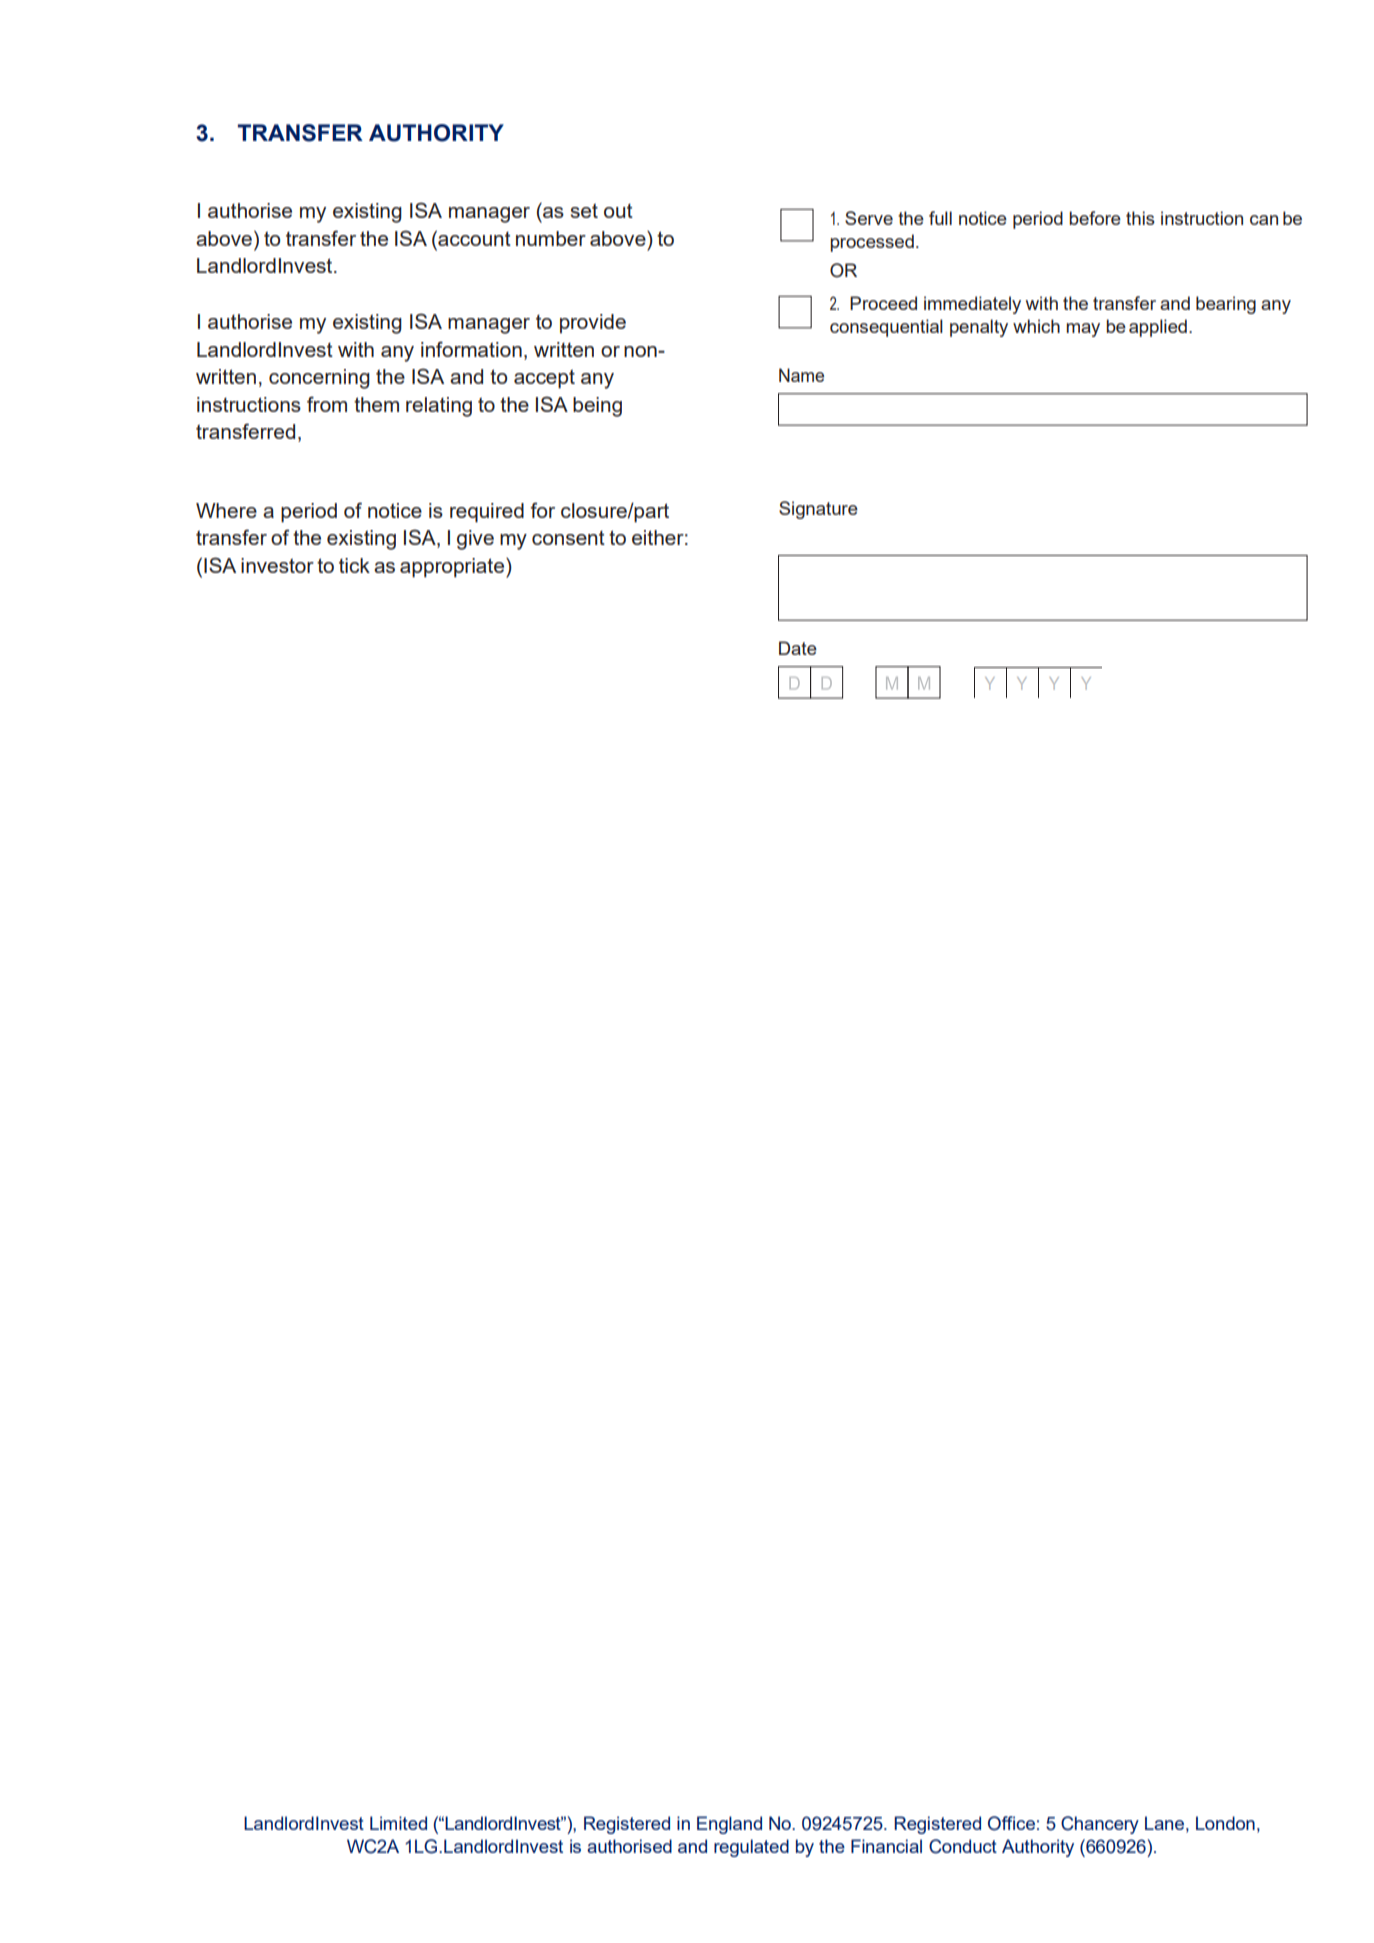  Describe the element at coordinates (729, 1825) in the document. I see `England` at that location.
